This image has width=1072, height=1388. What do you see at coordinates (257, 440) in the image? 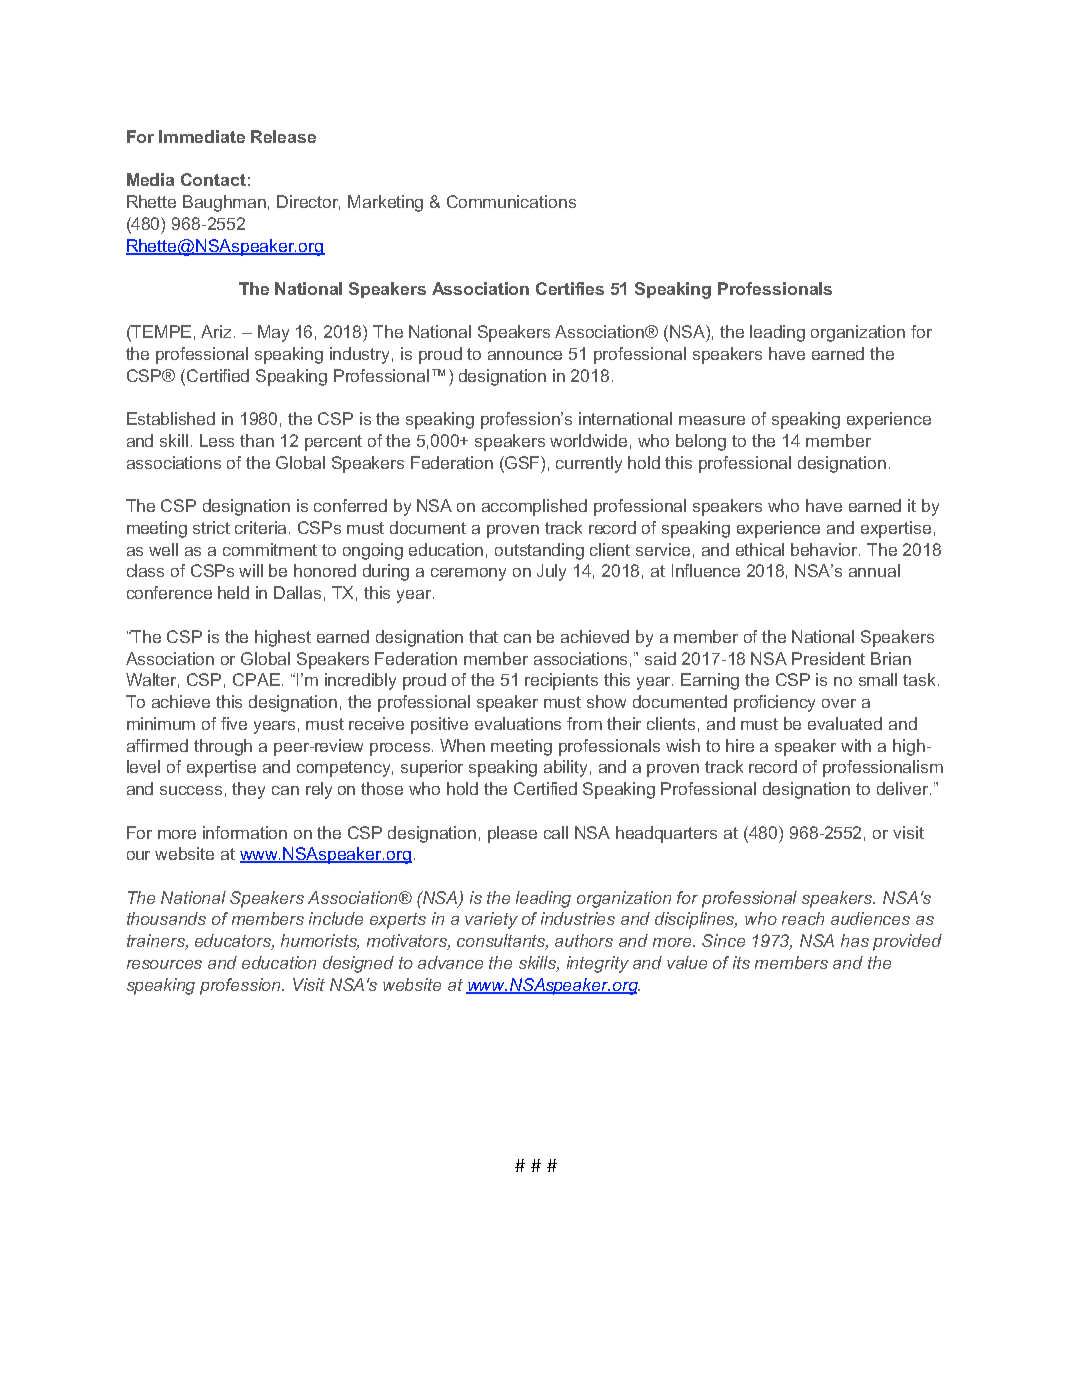
I see `than` at bounding box center [257, 440].
